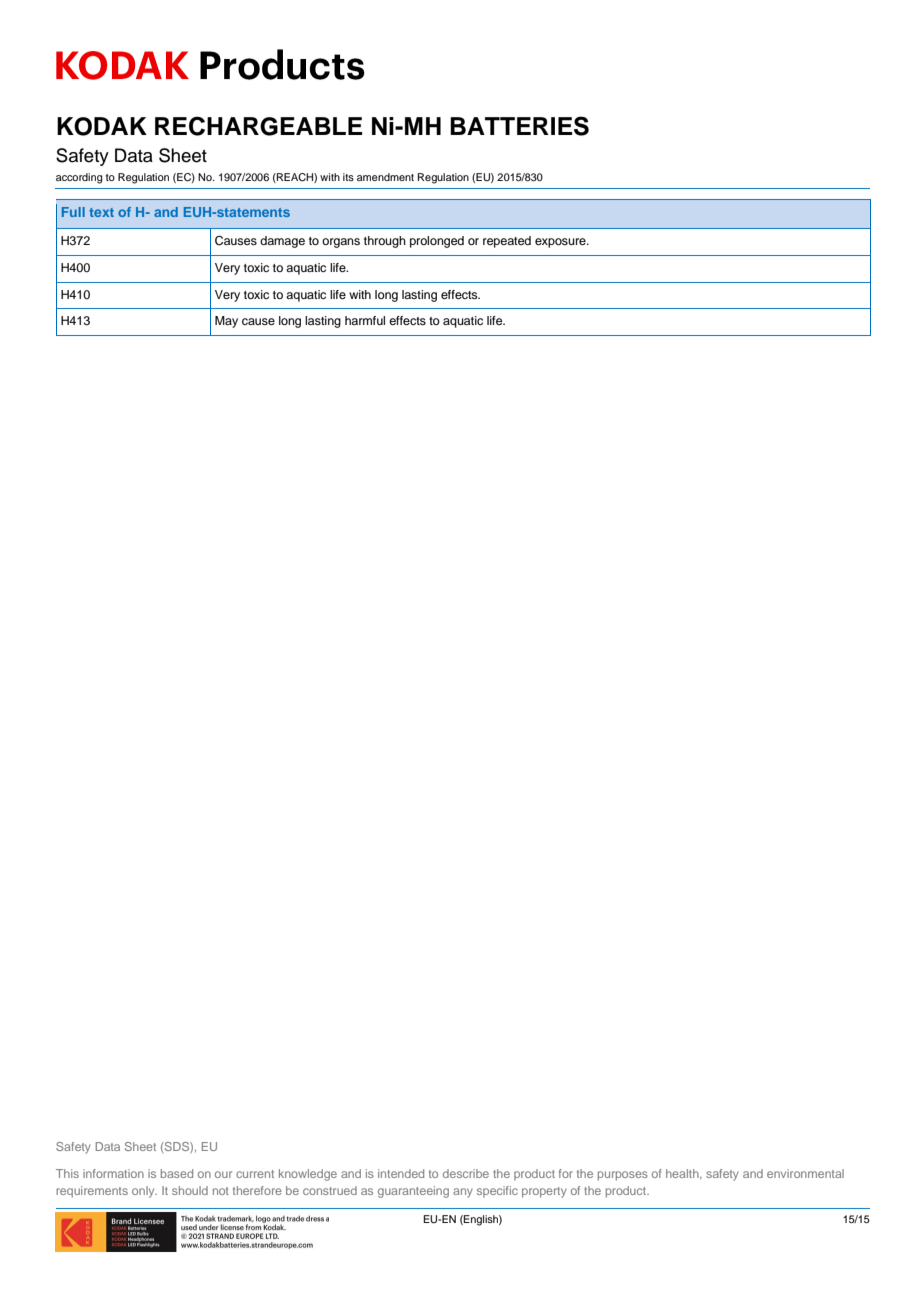 The width and height of the image is (924, 1308). I want to click on describe, so click(466, 1173).
